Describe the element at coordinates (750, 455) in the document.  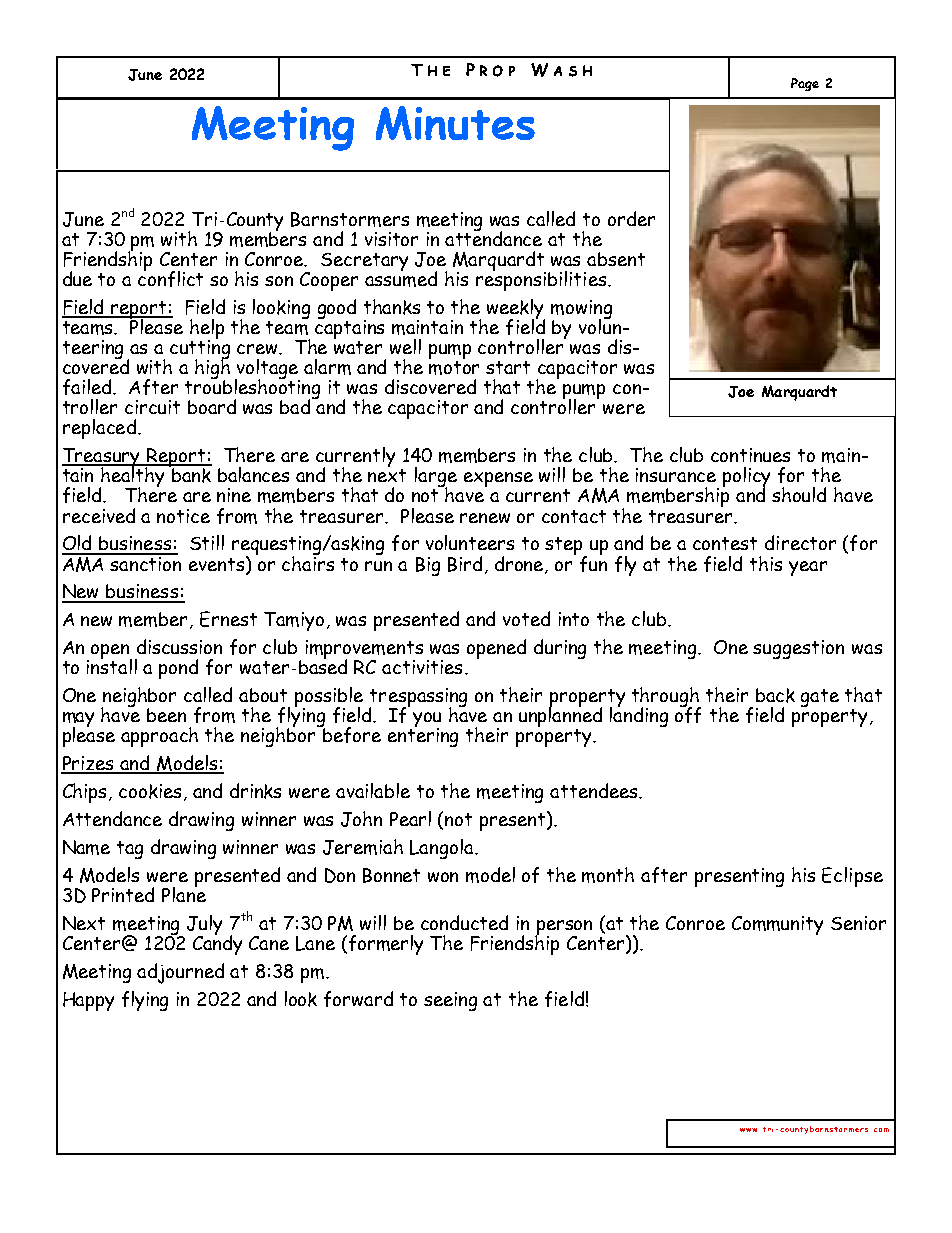
I see `continues` at that location.
